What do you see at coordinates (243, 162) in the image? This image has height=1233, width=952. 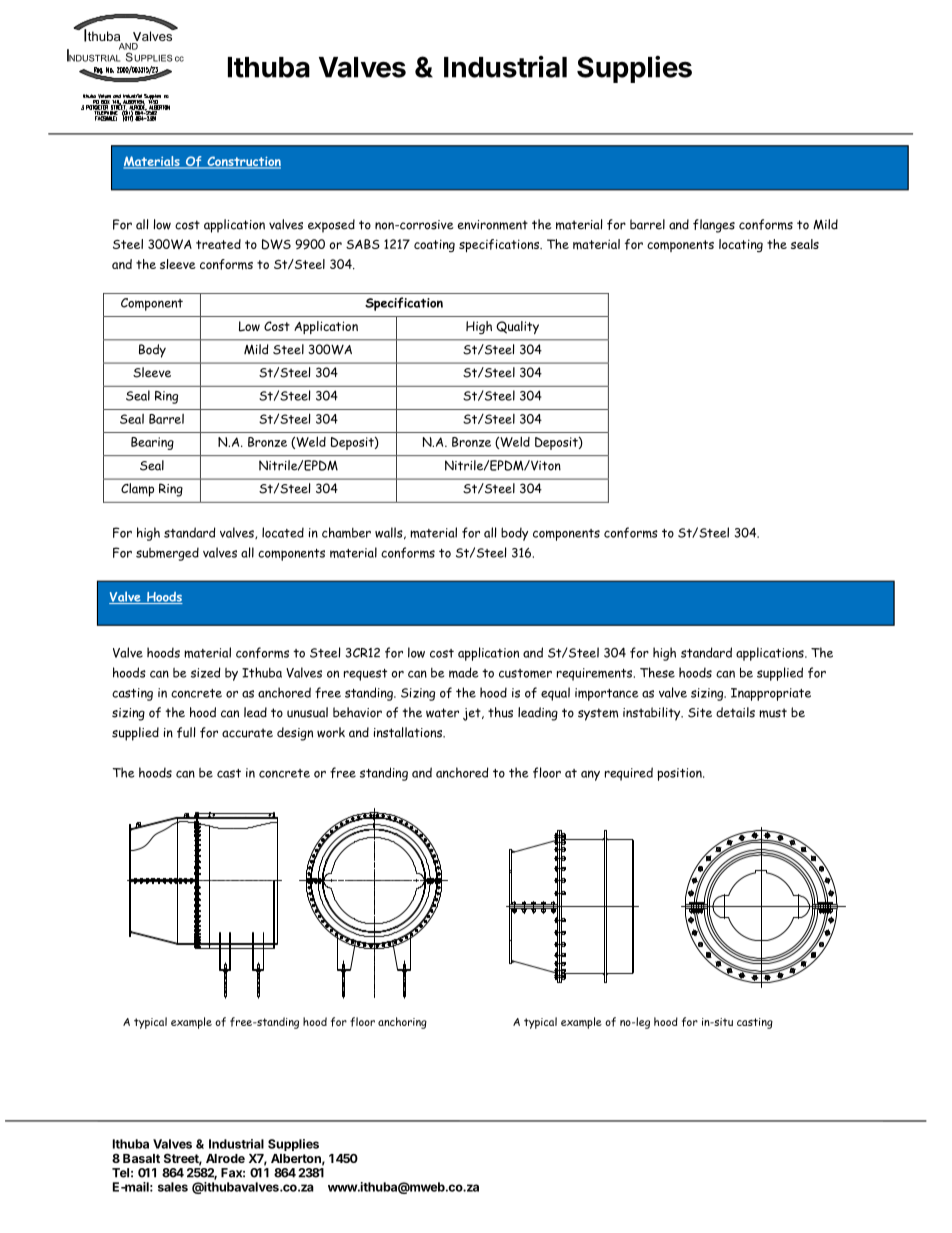 I see `Construction` at bounding box center [243, 162].
